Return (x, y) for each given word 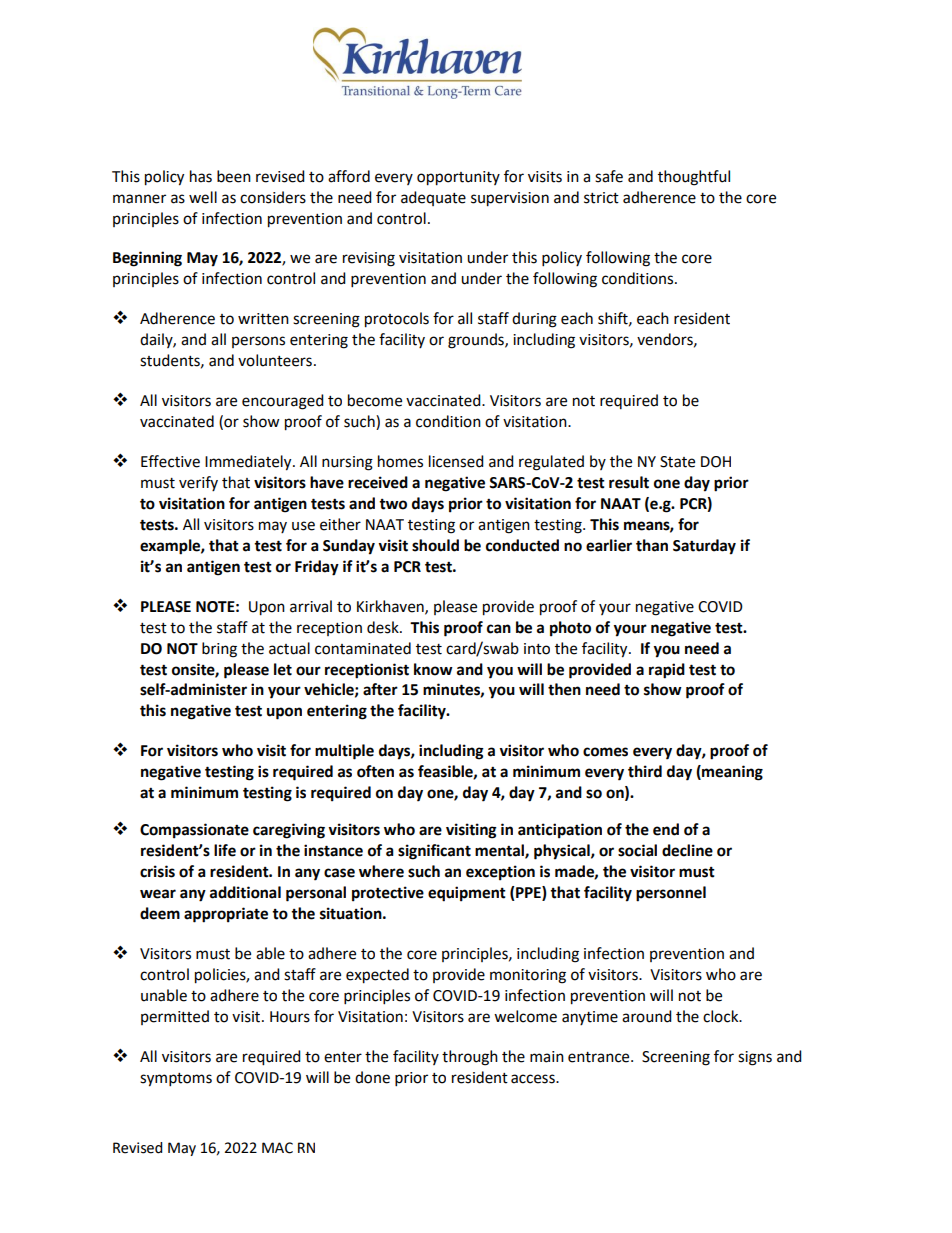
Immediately (249, 463)
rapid (667, 671)
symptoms (176, 1080)
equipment (467, 894)
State (677, 462)
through (470, 1058)
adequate (433, 198)
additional (245, 892)
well (203, 197)
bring (219, 650)
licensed (456, 461)
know (433, 669)
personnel (671, 894)
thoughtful (694, 178)
